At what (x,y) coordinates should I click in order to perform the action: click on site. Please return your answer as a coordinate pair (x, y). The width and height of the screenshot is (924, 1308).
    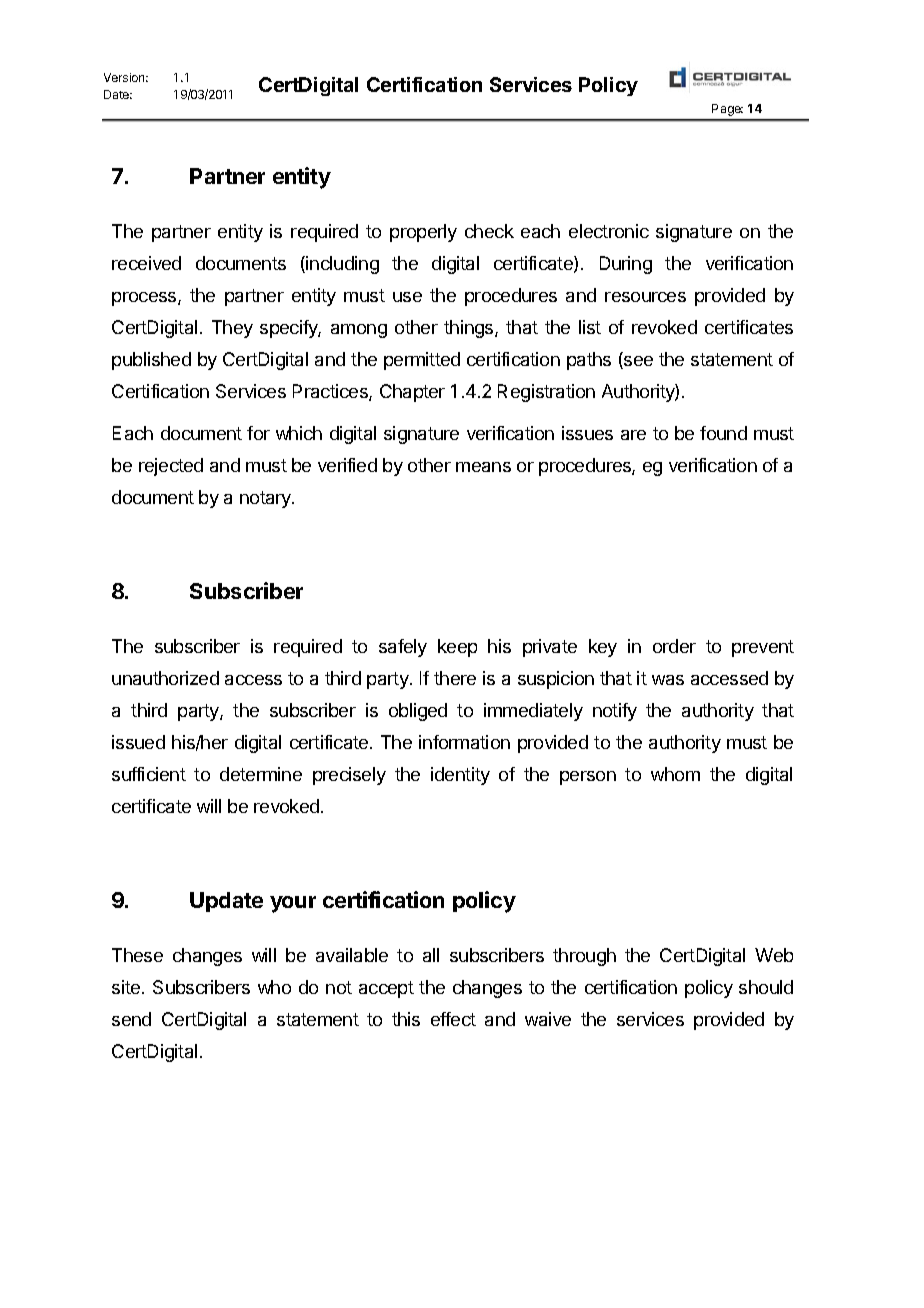
    Looking at the image, I should click on (126, 987).
